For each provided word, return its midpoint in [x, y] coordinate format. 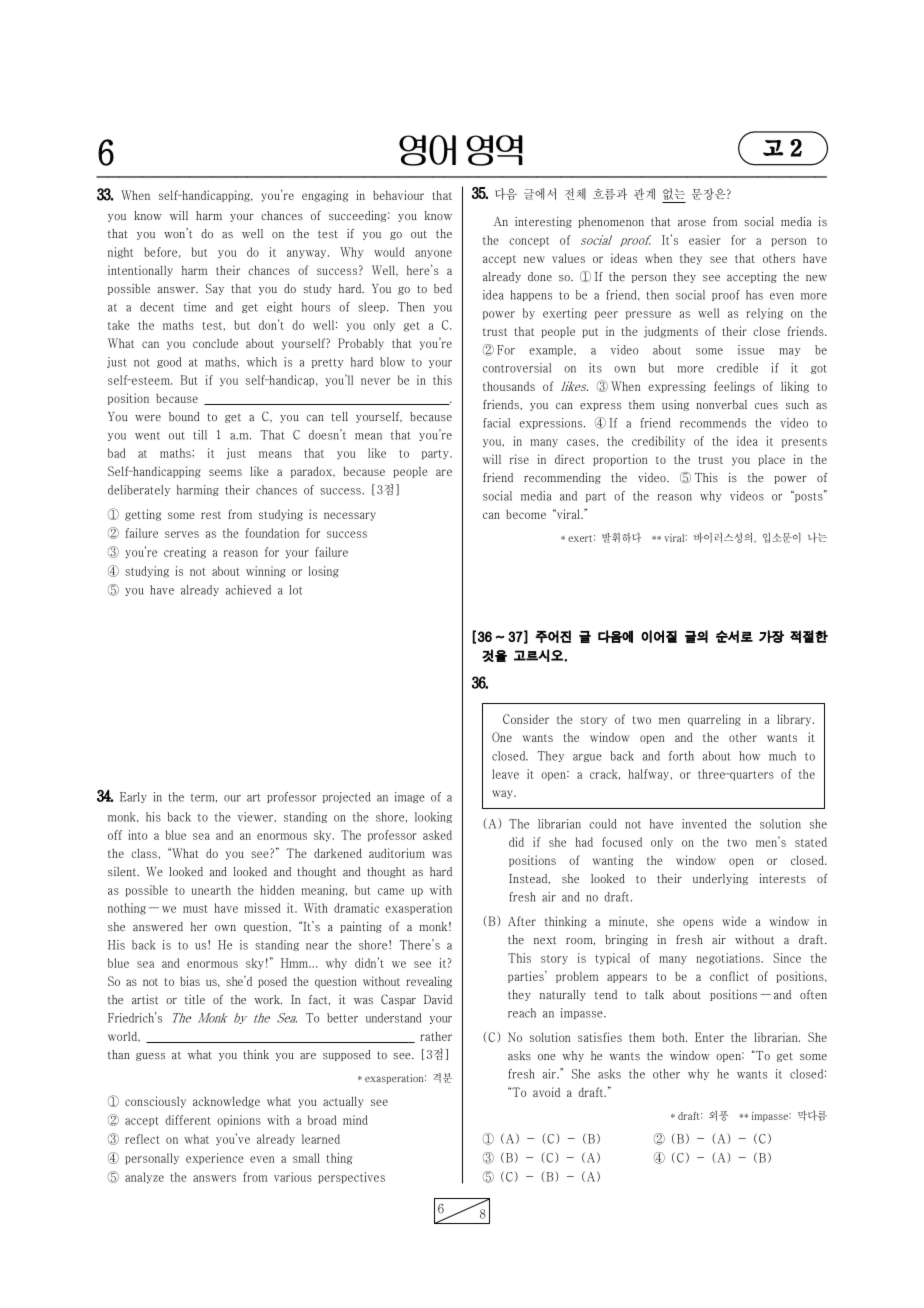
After [522, 921]
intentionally [140, 271]
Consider [526, 719]
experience [215, 1159]
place [771, 460]
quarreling [714, 720]
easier [705, 240]
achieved [248, 590]
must [195, 909]
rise [519, 459]
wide [734, 921]
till [200, 435]
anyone [433, 254]
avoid [546, 1092]
